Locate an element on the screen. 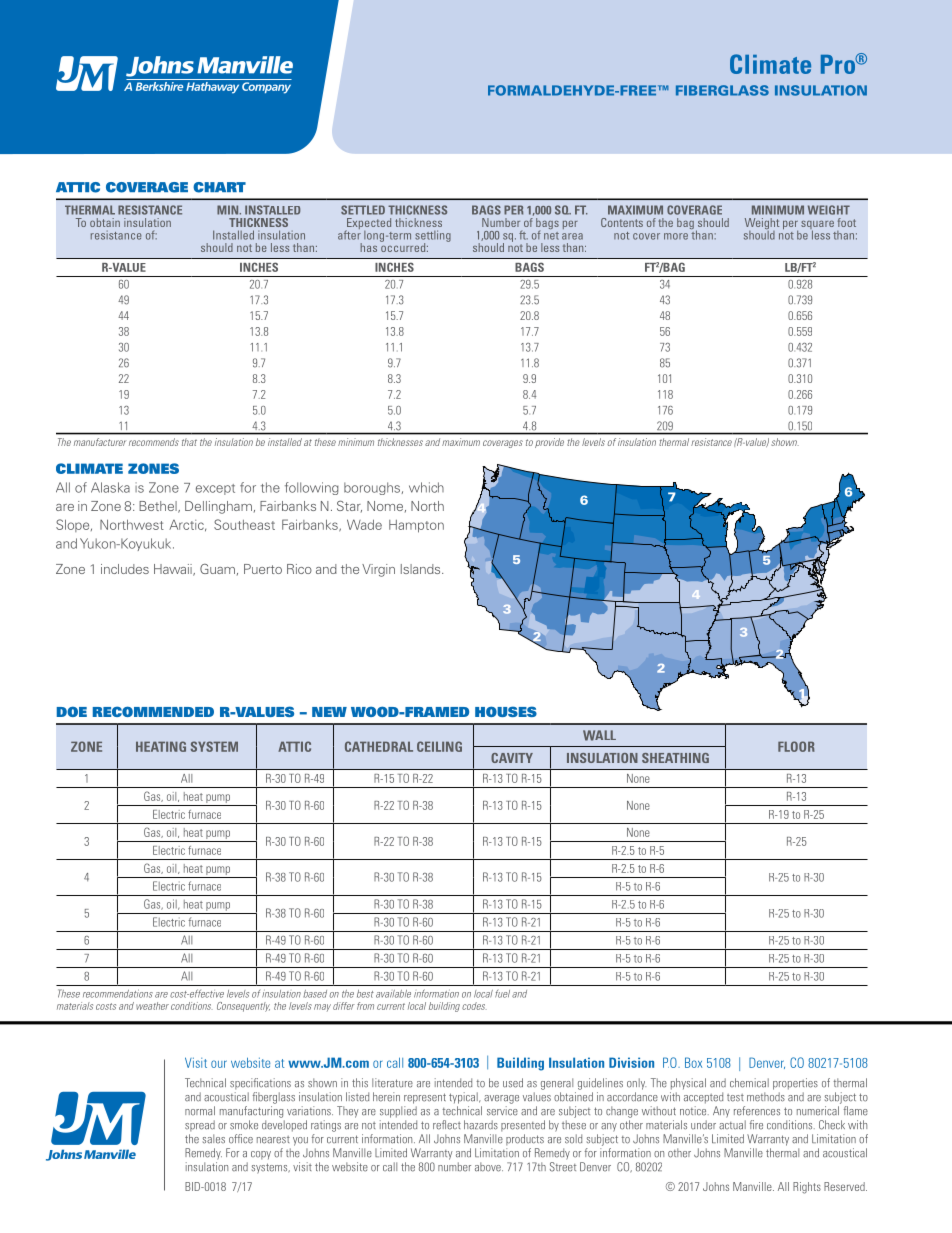 The height and width of the screenshot is (1233, 952). fire is located at coordinates (756, 1125).
